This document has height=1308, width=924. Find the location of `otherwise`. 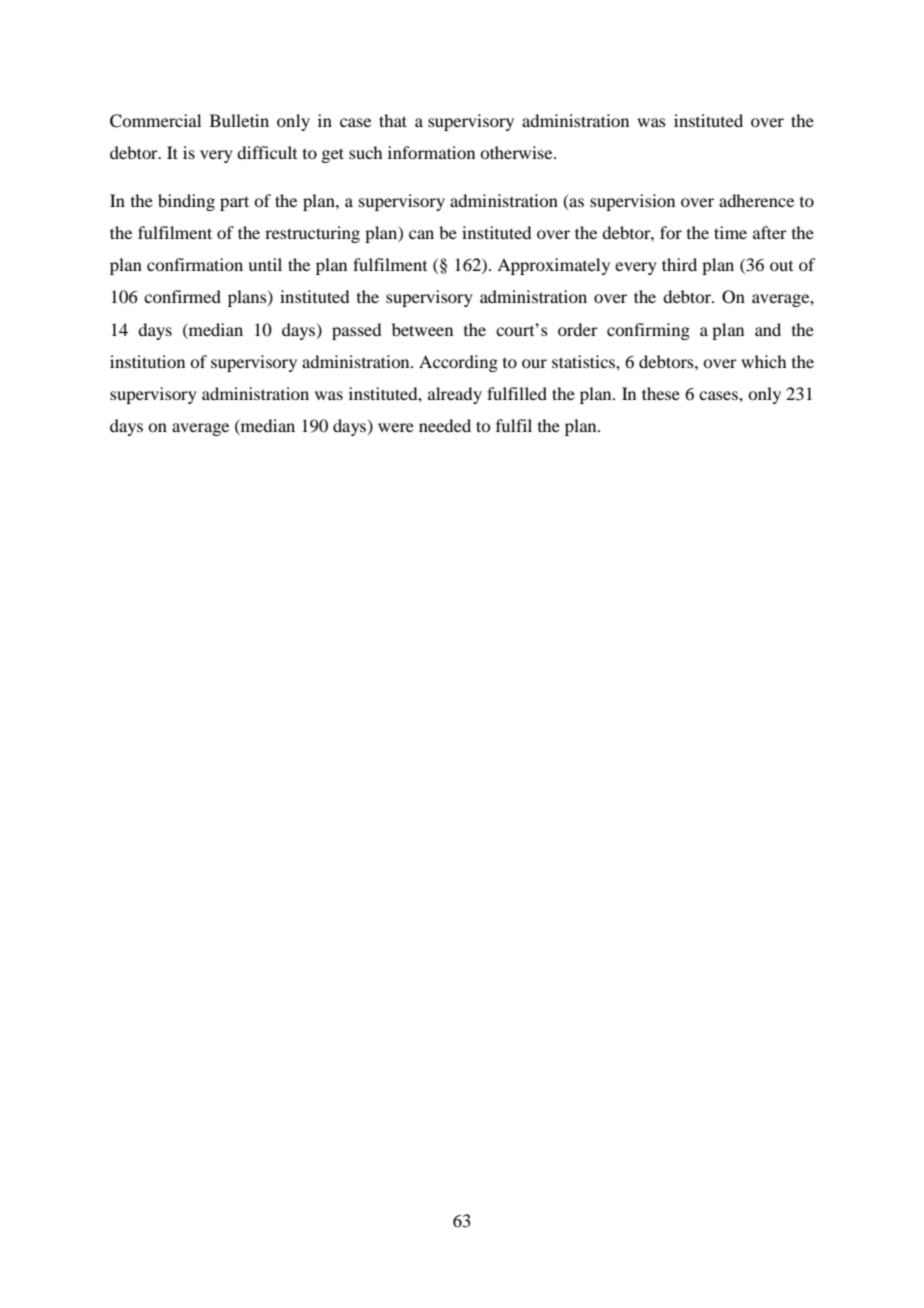

otherwise is located at coordinates (517, 152).
